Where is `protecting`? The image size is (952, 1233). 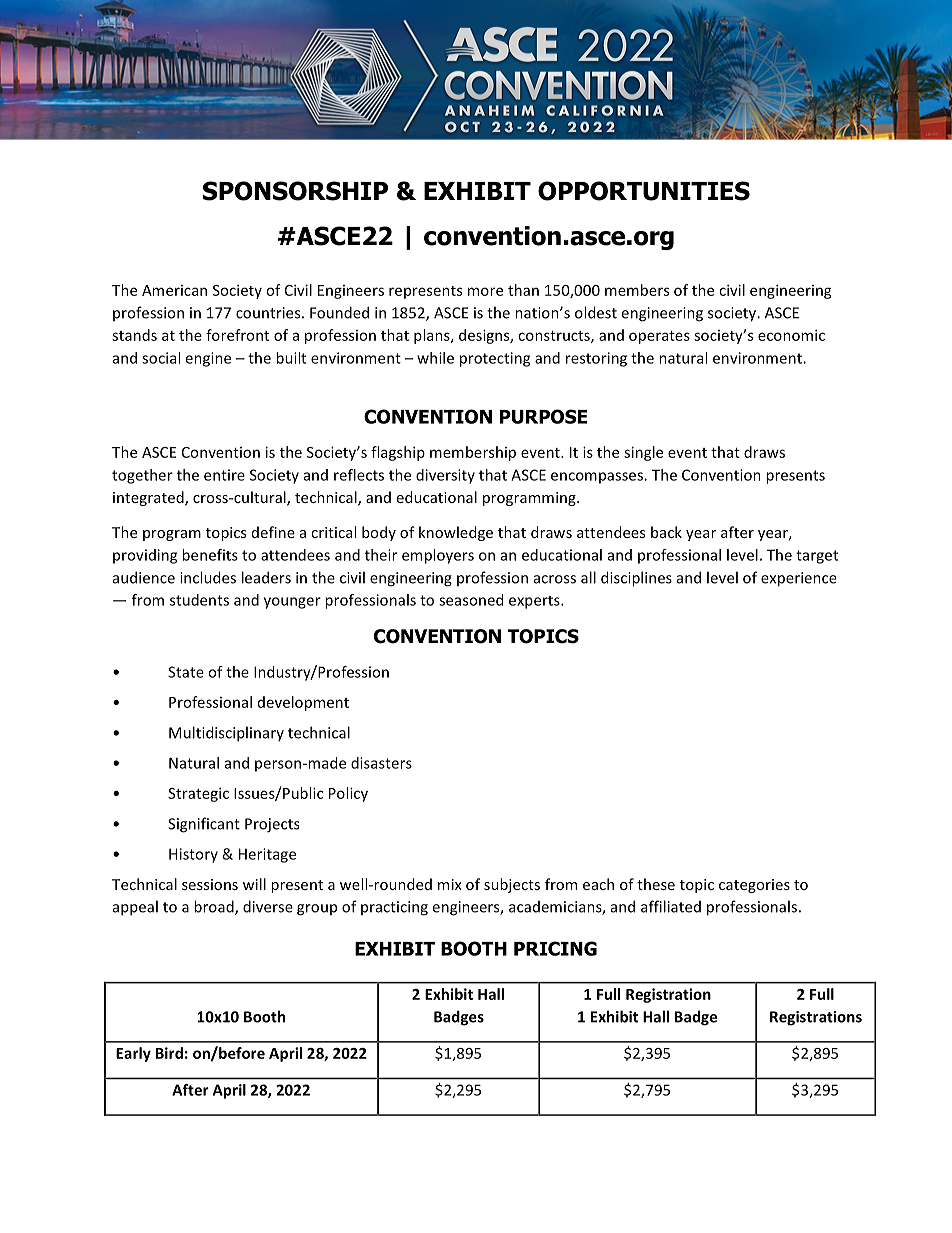
protecting is located at coordinates (495, 359).
